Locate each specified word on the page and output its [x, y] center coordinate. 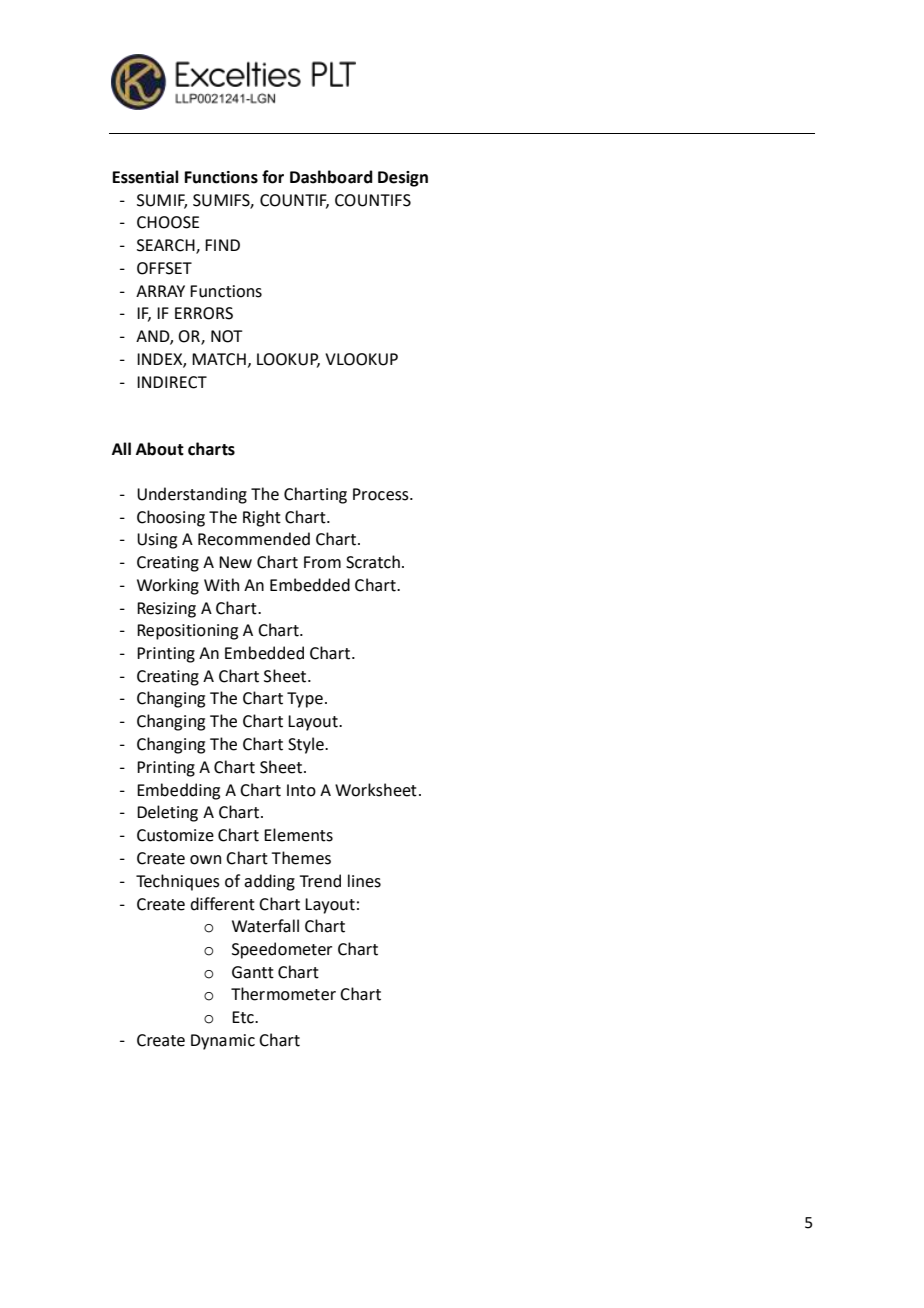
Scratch [373, 562]
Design [403, 179]
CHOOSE [168, 222]
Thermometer [283, 994]
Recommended [254, 539]
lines [364, 881]
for [273, 177]
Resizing [166, 610]
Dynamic [223, 1042]
